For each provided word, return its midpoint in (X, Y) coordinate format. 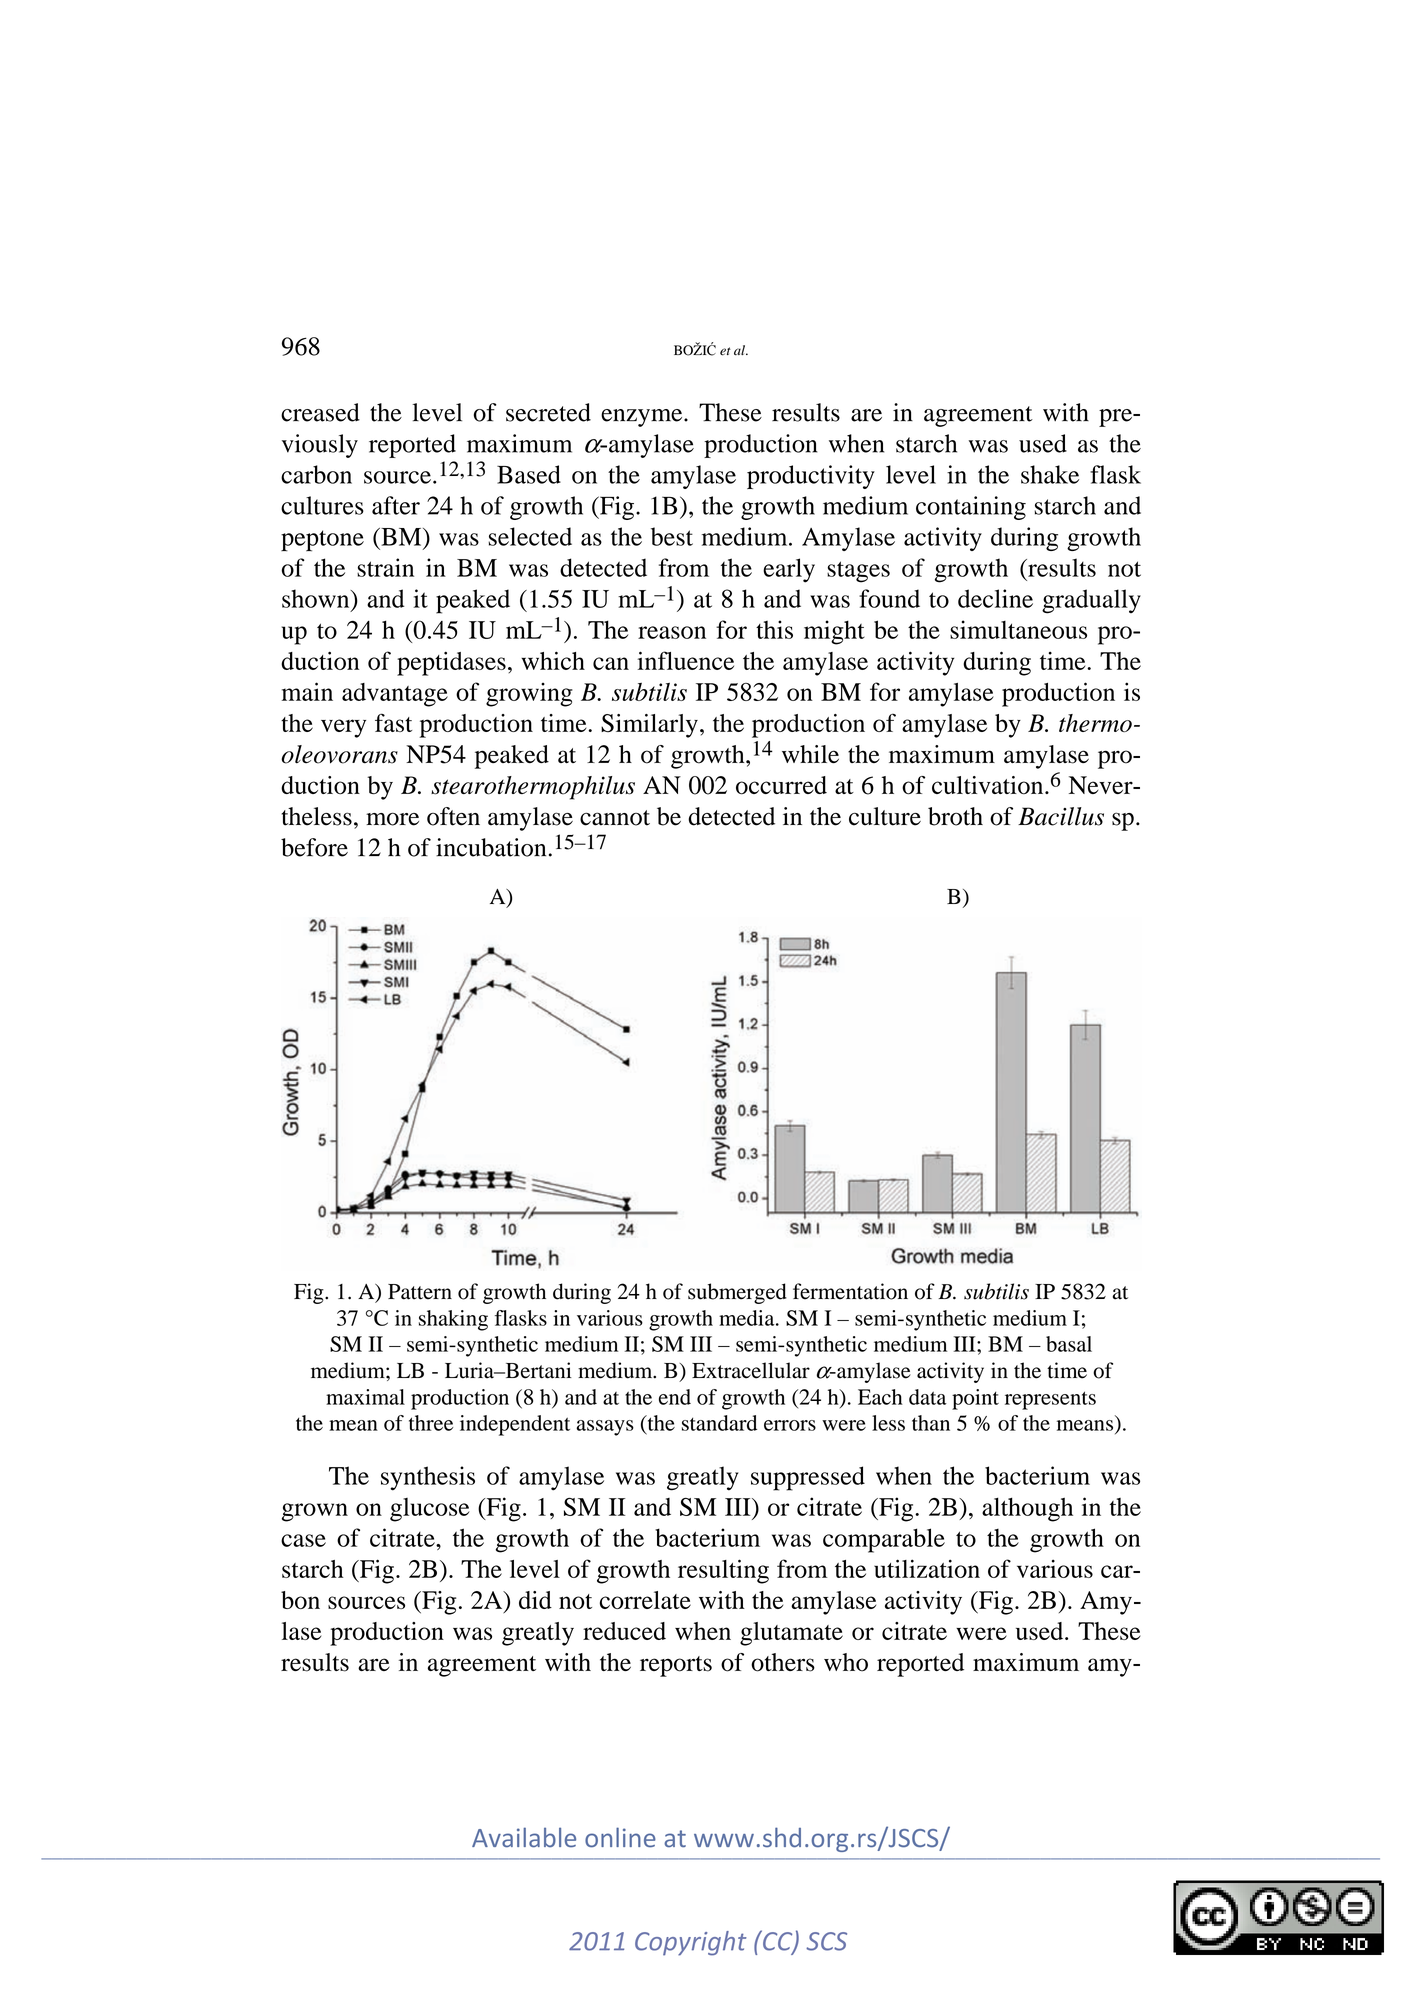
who (846, 1662)
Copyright (691, 1943)
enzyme (643, 418)
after (396, 505)
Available (524, 1837)
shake (1050, 474)
